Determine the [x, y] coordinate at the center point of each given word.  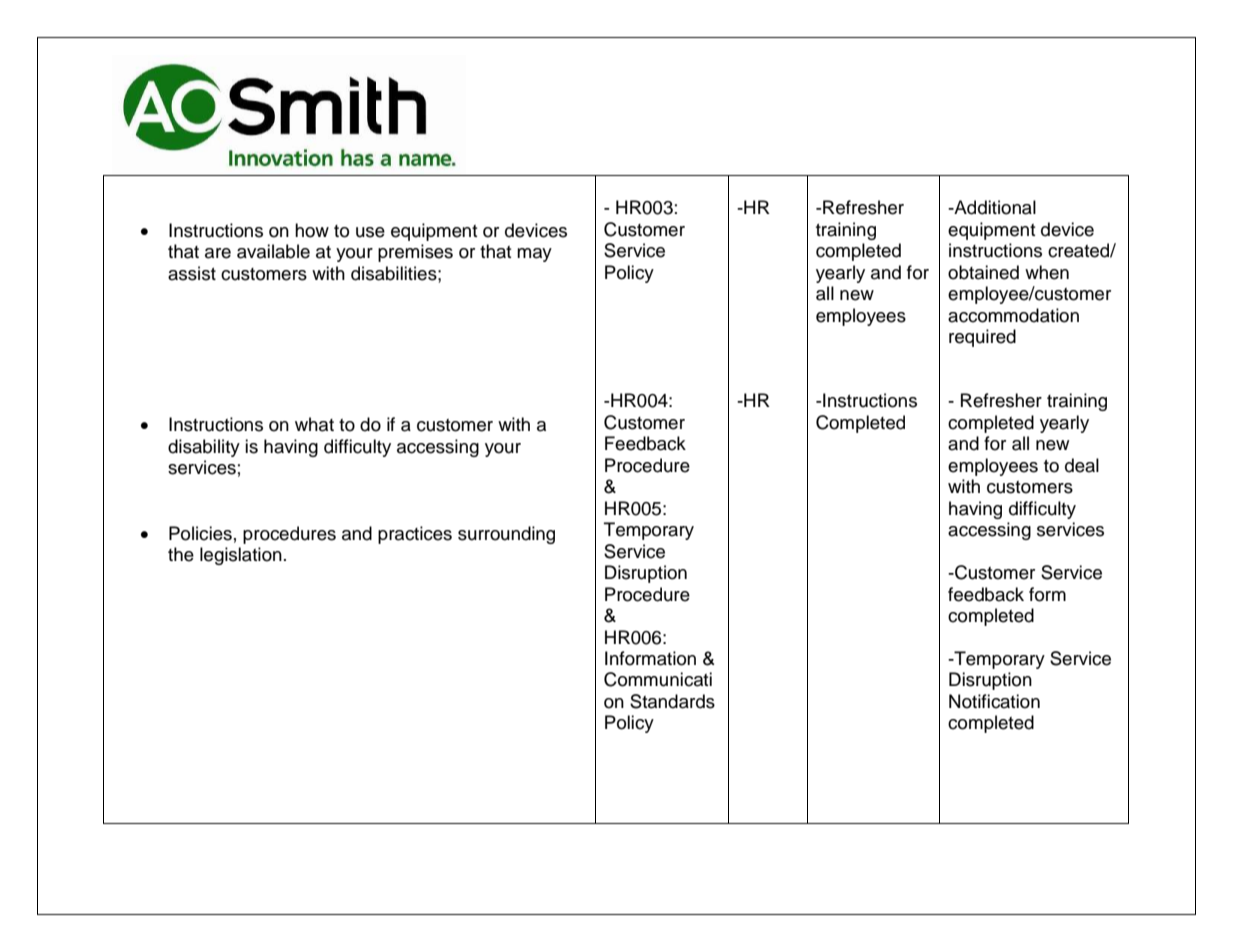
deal [1082, 465]
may [534, 255]
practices [415, 535]
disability [204, 448]
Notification [994, 701]
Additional [994, 207]
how [312, 230]
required [982, 338]
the [181, 554]
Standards [672, 701]
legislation [241, 556]
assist [192, 273]
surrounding [506, 535]
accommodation [1013, 315]
